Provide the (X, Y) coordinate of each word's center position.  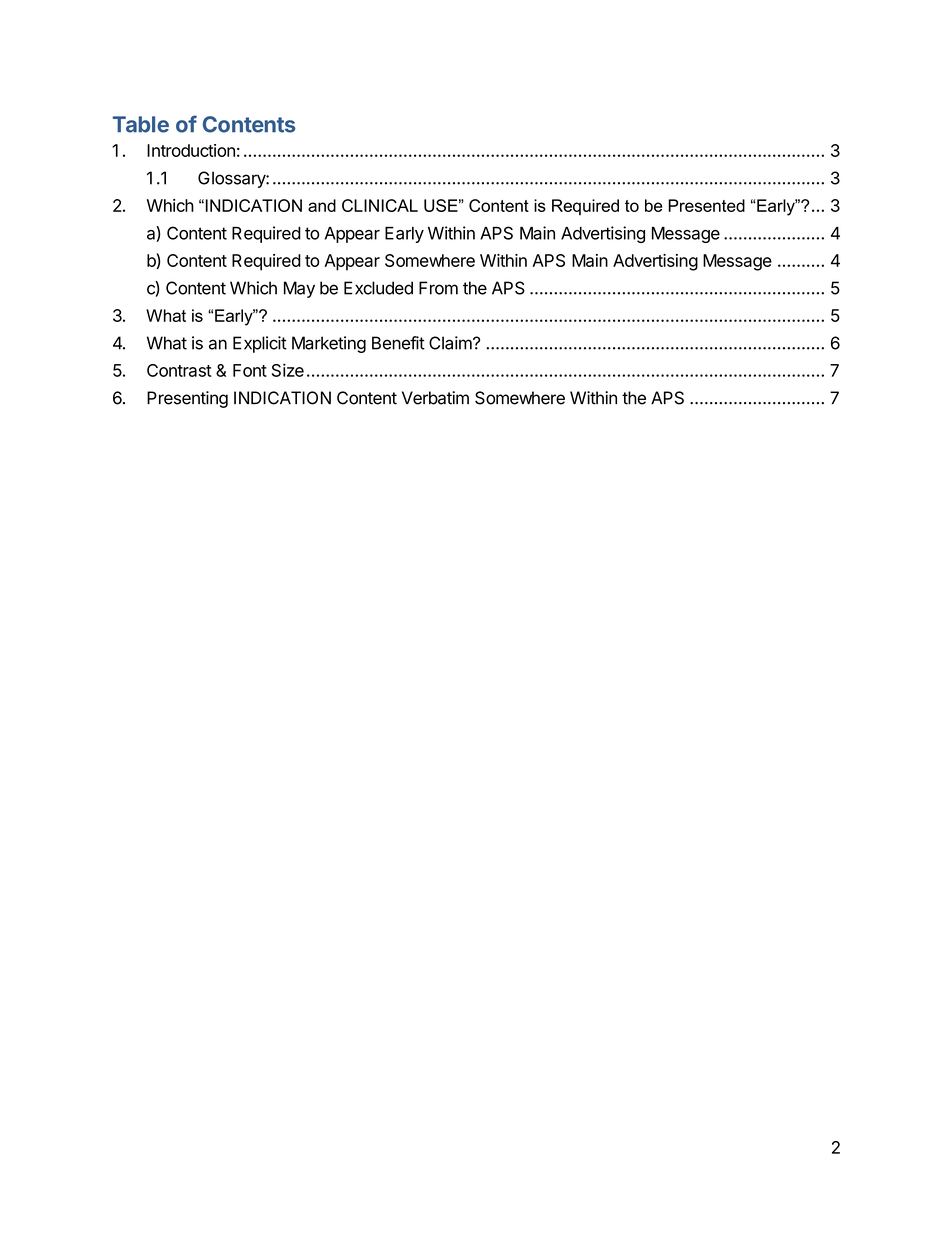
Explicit (260, 344)
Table (141, 124)
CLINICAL (380, 205)
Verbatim (435, 398)
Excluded (378, 288)
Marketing (329, 344)
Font (250, 370)
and (322, 205)
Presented (706, 205)
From (438, 288)
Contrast (179, 370)
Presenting (187, 399)
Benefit (398, 343)
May (299, 289)
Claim (451, 343)
